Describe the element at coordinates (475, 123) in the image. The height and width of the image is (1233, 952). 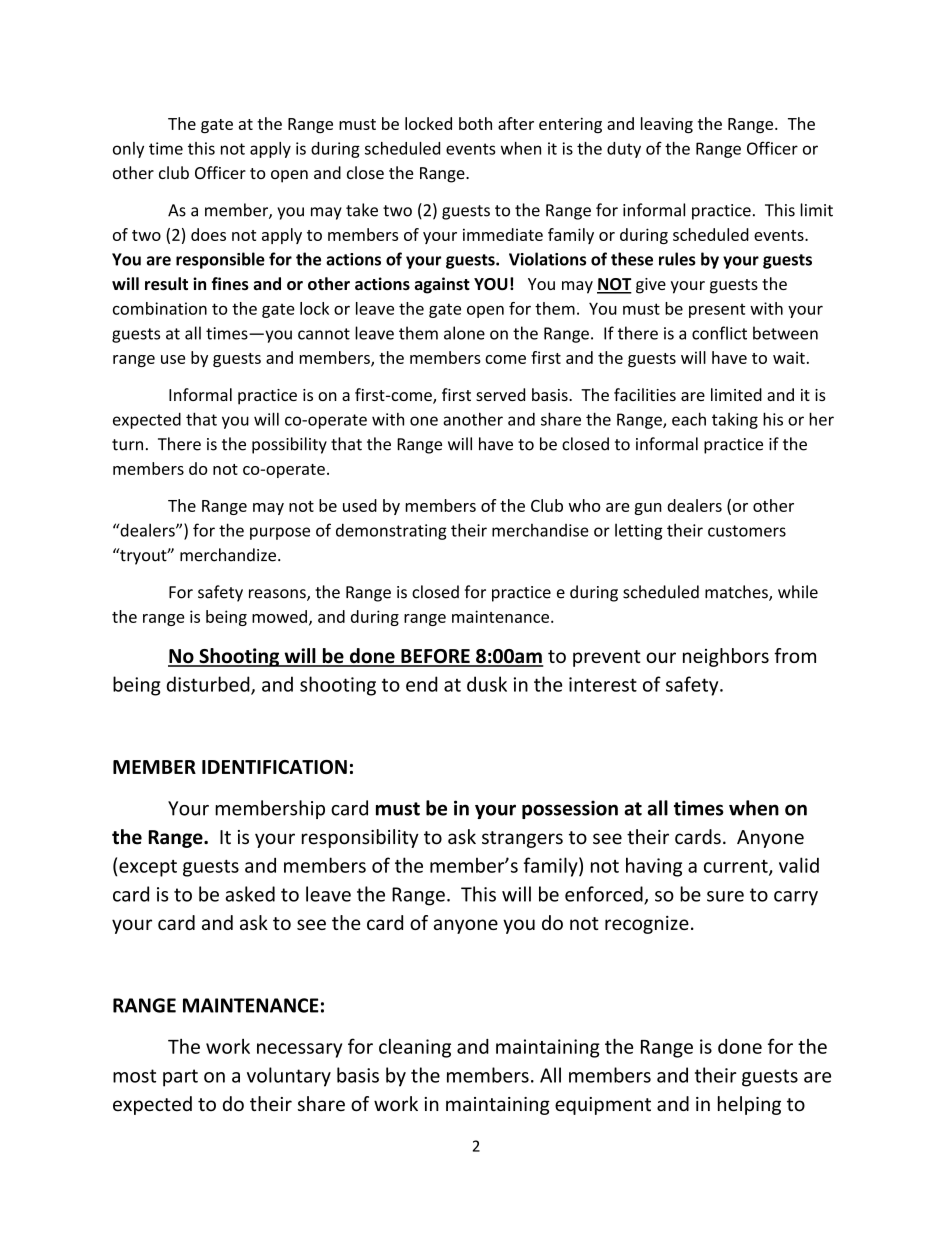
I see `both` at that location.
